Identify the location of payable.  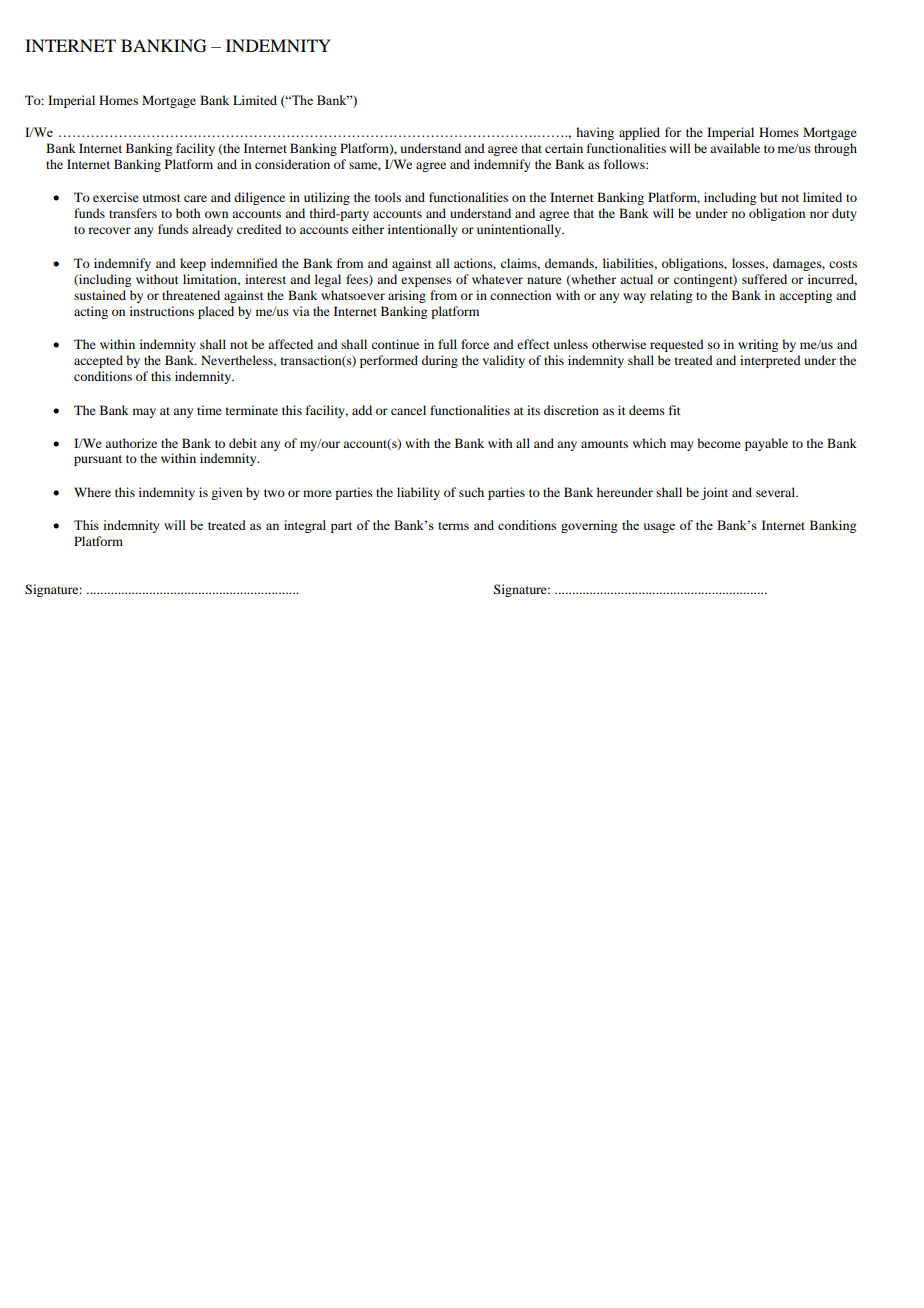
(766, 444).
